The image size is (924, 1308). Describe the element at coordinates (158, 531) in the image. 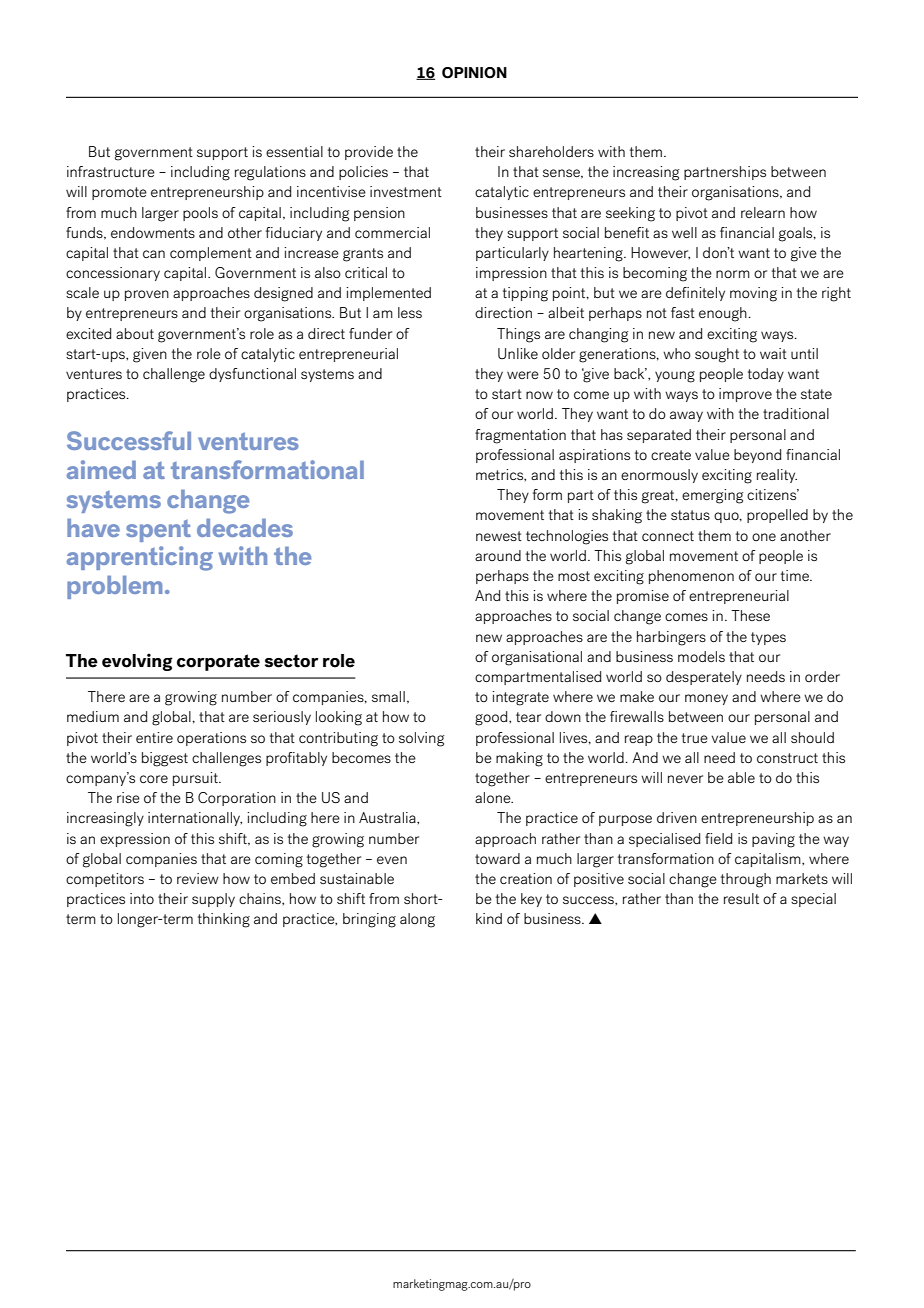

I see `spent` at that location.
